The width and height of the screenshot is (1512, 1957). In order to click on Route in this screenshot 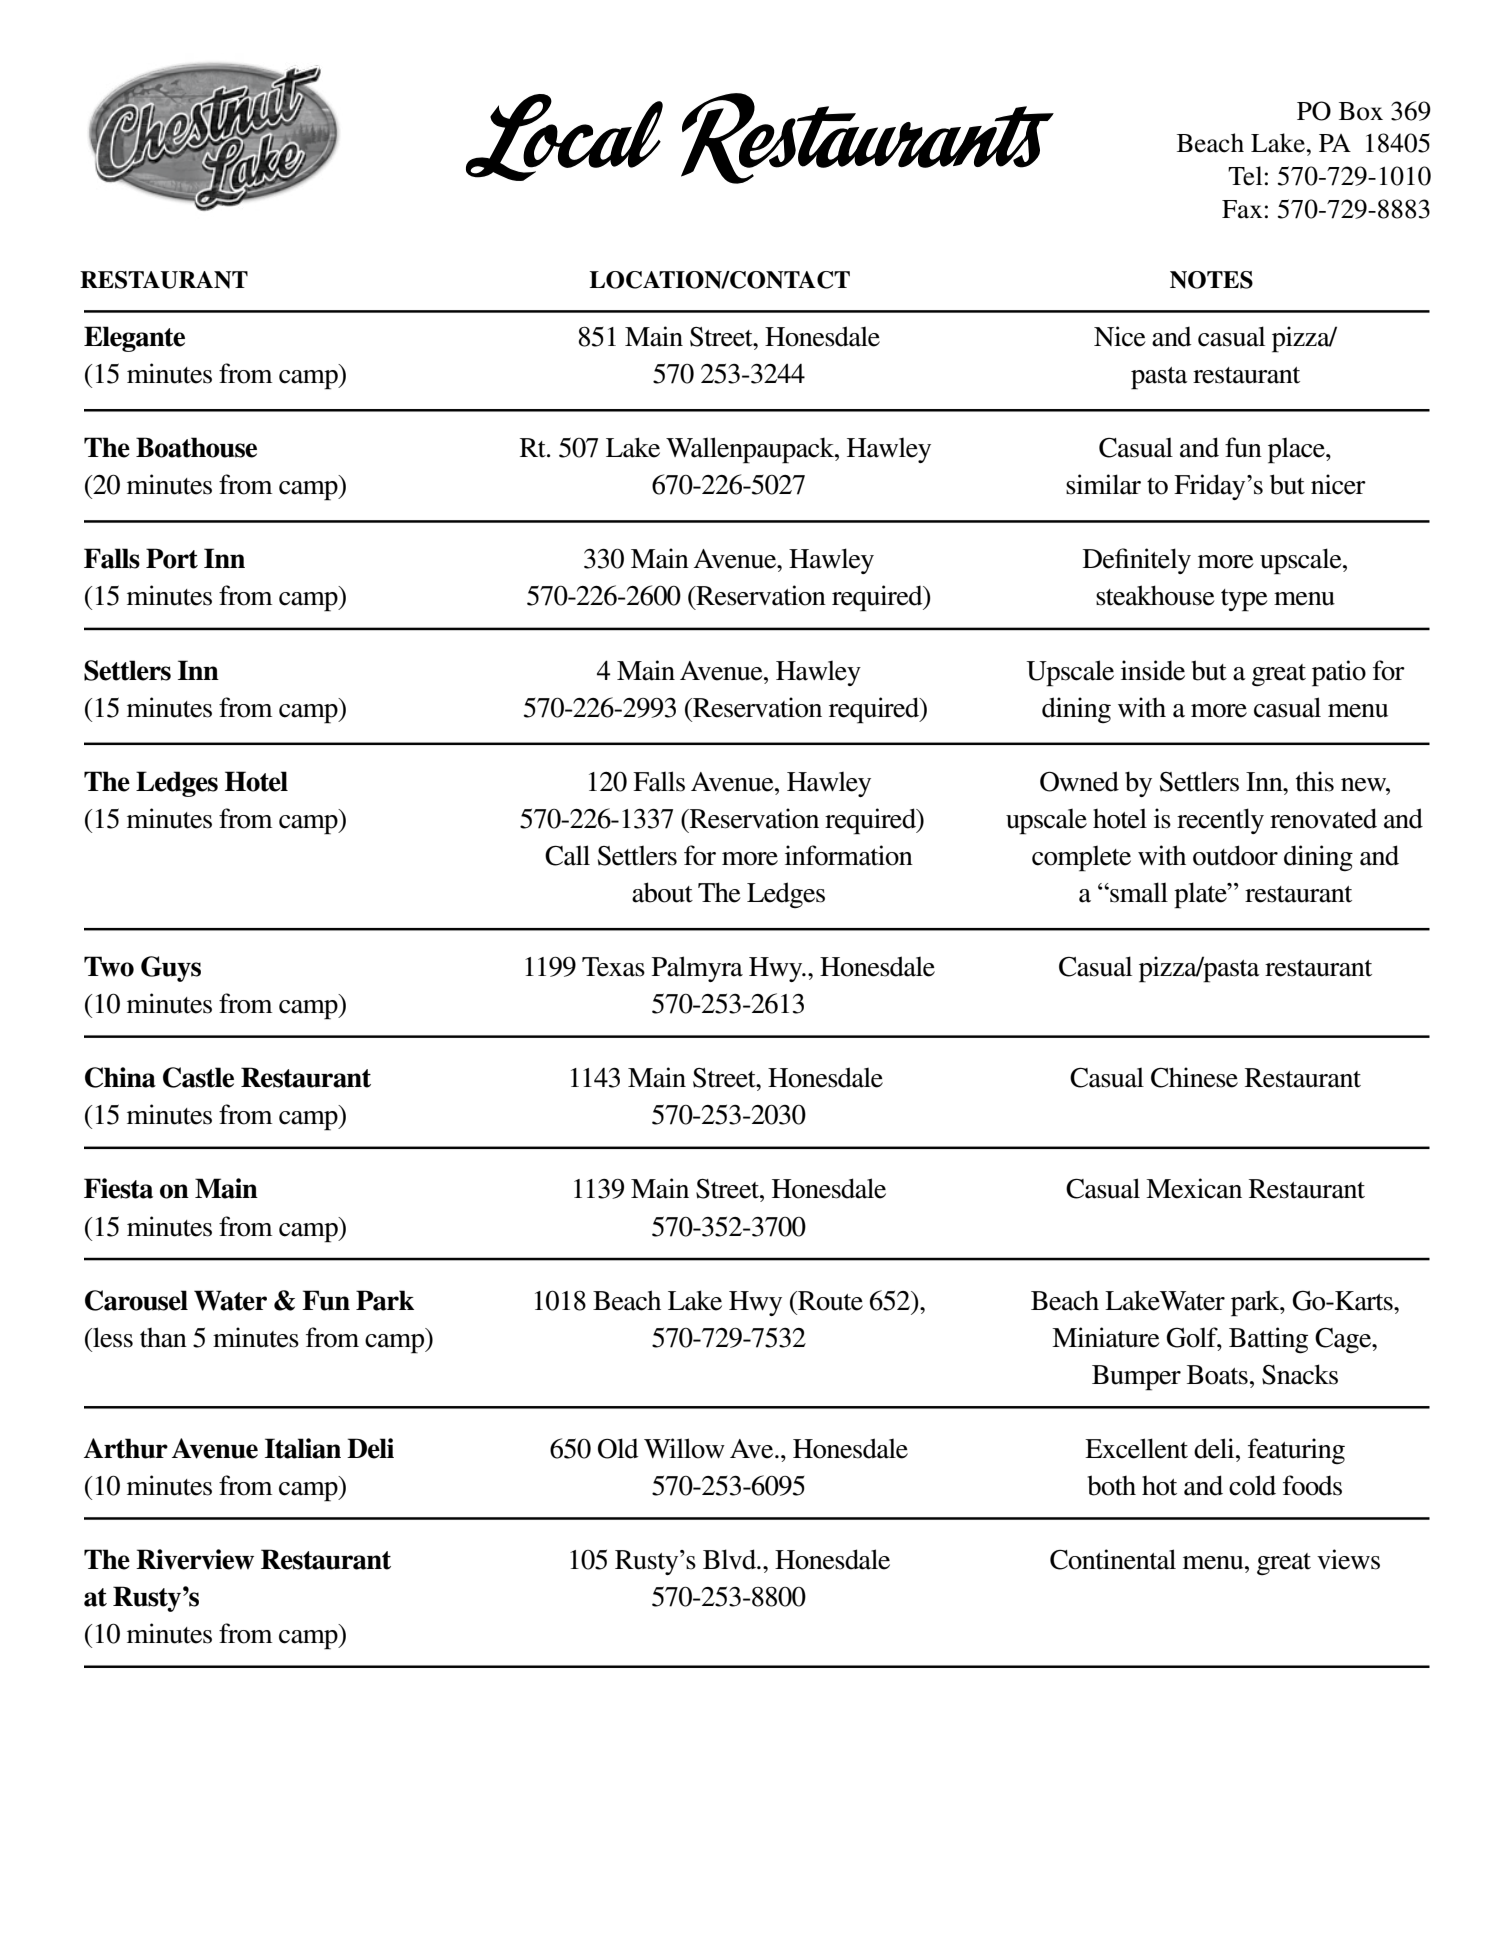, I will do `click(829, 1301)`.
